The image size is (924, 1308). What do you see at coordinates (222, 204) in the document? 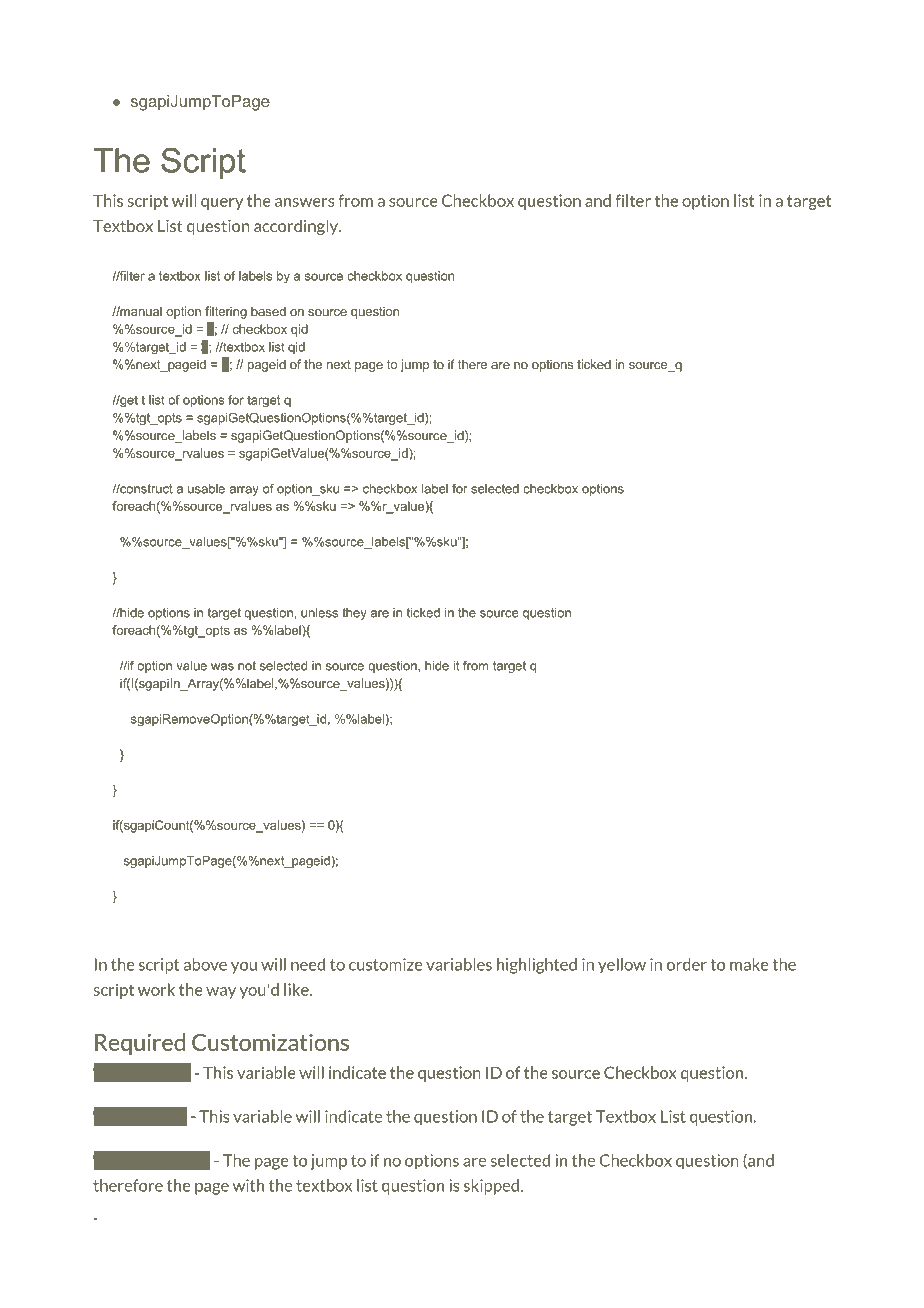
I see `query` at bounding box center [222, 204].
